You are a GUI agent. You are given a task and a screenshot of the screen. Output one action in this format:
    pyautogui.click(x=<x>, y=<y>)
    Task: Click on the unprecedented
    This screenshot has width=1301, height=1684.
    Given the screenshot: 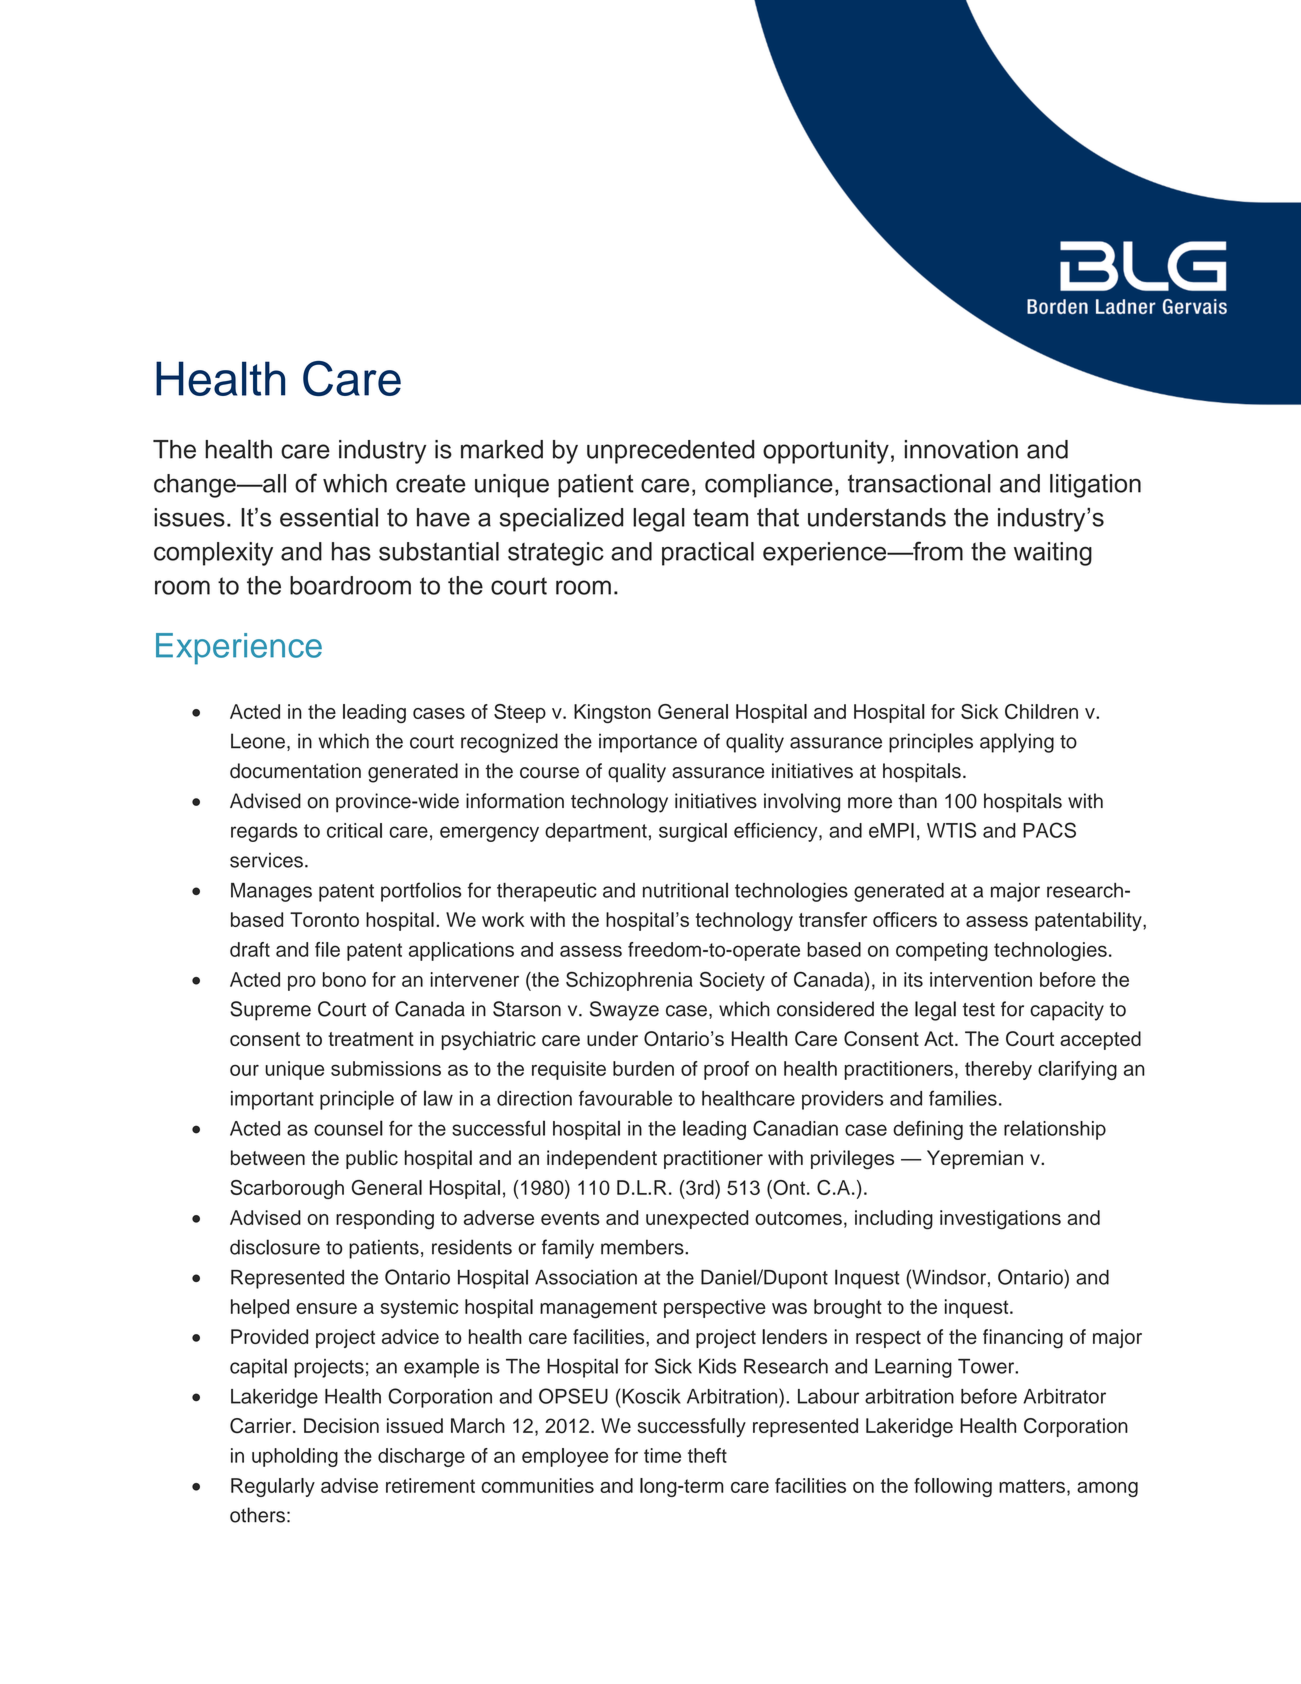 What is the action you would take?
    pyautogui.click(x=670, y=452)
